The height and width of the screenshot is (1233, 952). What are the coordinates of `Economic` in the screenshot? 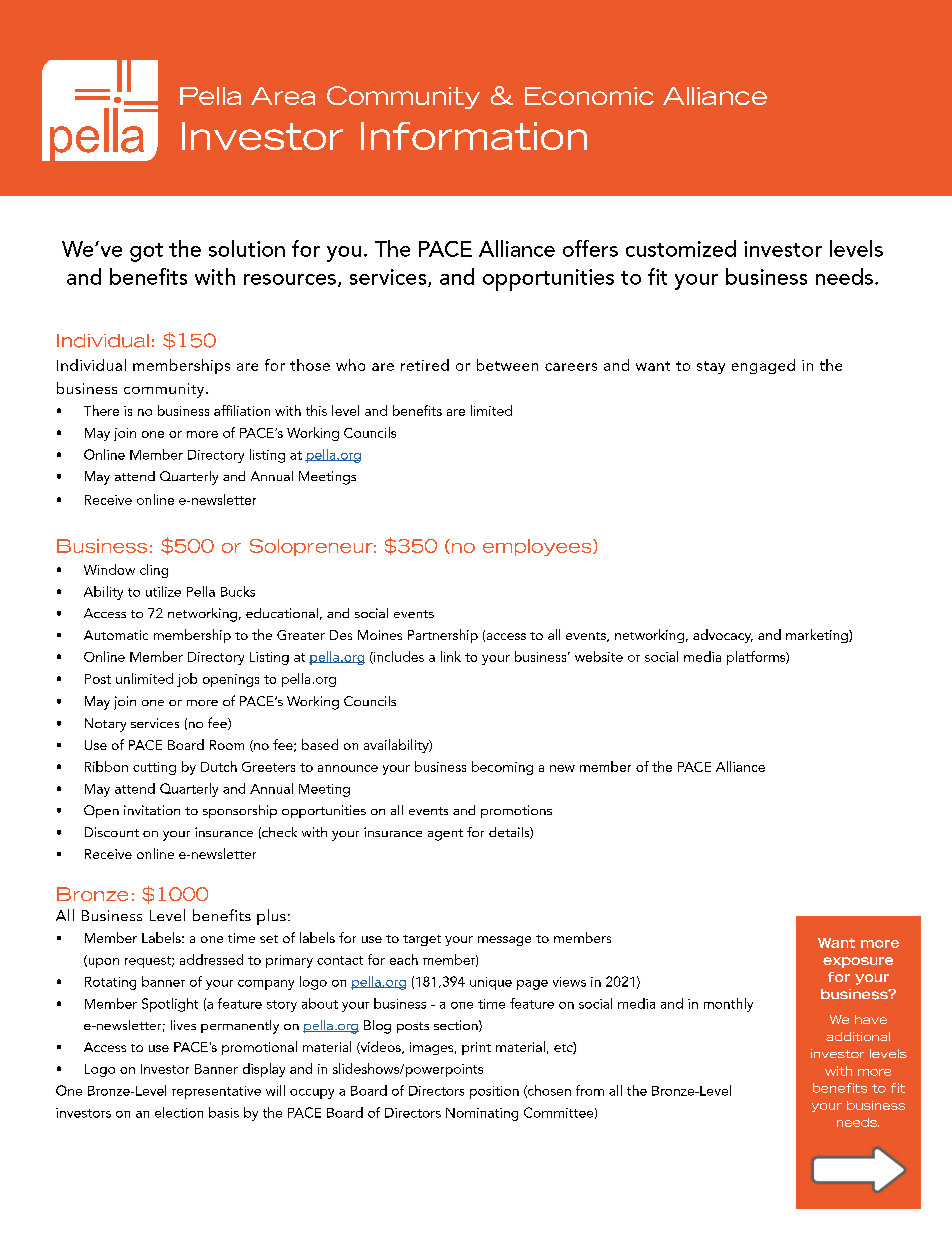 It's located at (589, 96).
